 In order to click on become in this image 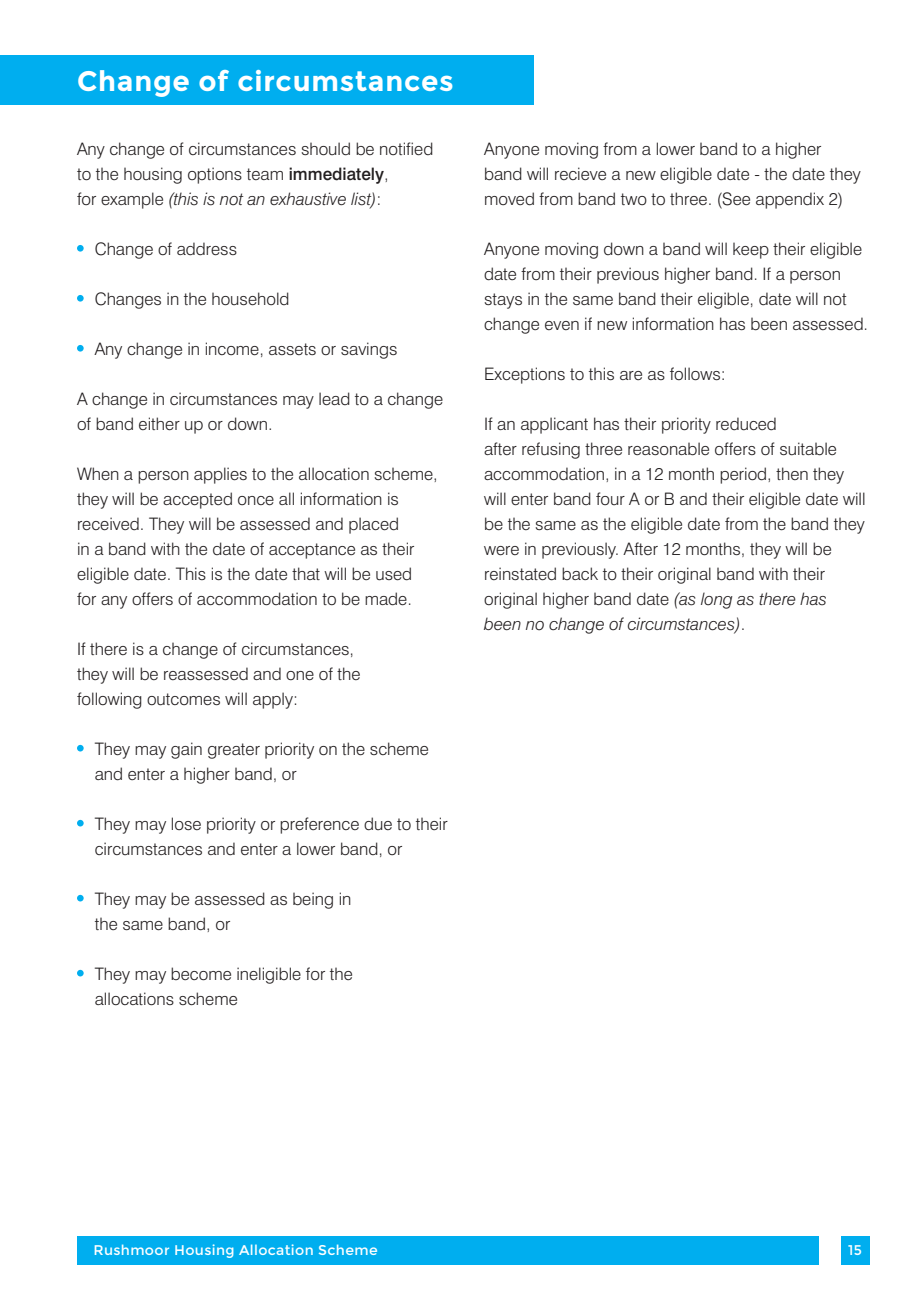, I will do `click(201, 974)`.
